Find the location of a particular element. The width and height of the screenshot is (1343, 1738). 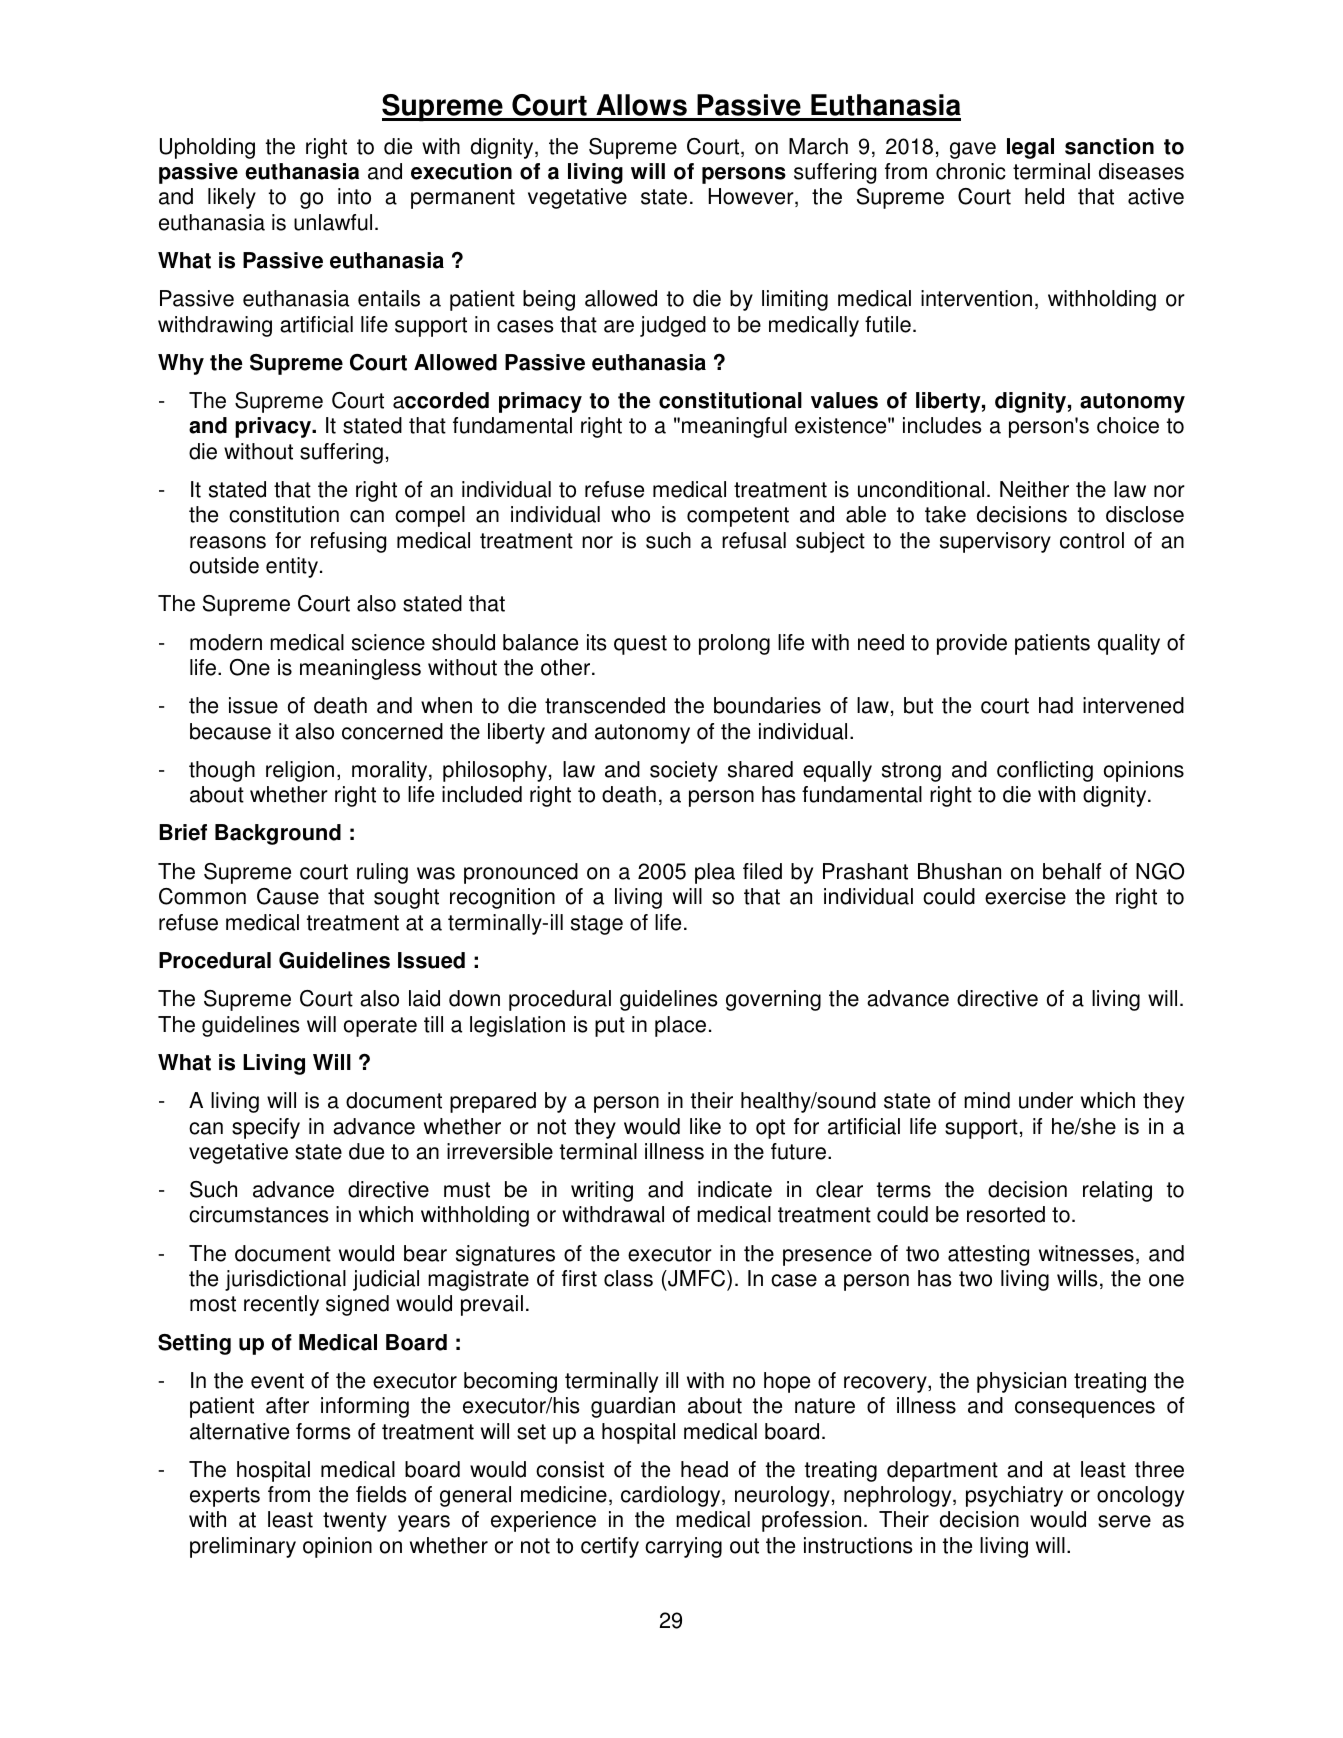

under is located at coordinates (1046, 1100).
